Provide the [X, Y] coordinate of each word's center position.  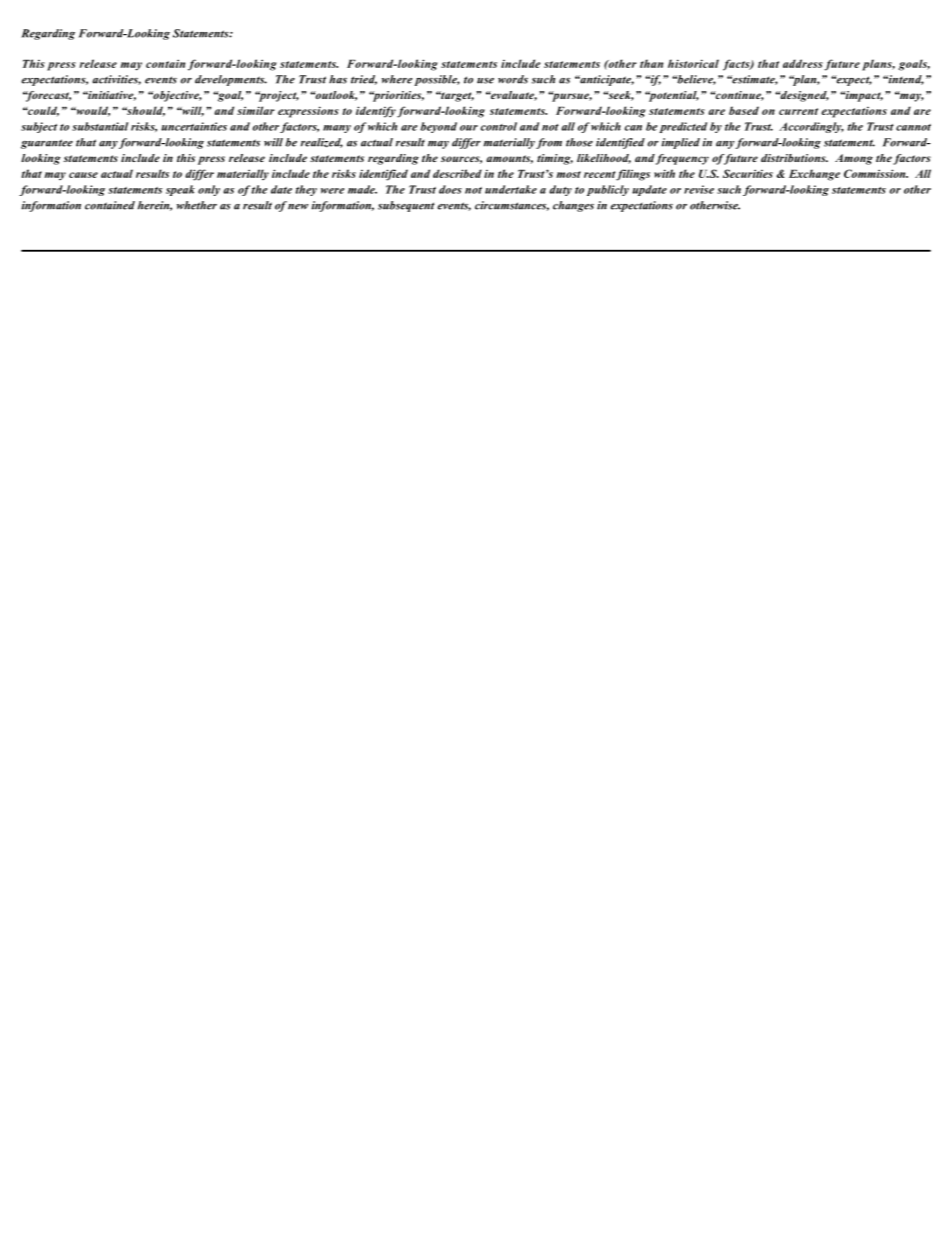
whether [197, 205]
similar [256, 110]
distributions [794, 158]
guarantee [47, 144]
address [803, 63]
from [549, 143]
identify [376, 112]
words [513, 79]
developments [231, 80]
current [798, 111]
